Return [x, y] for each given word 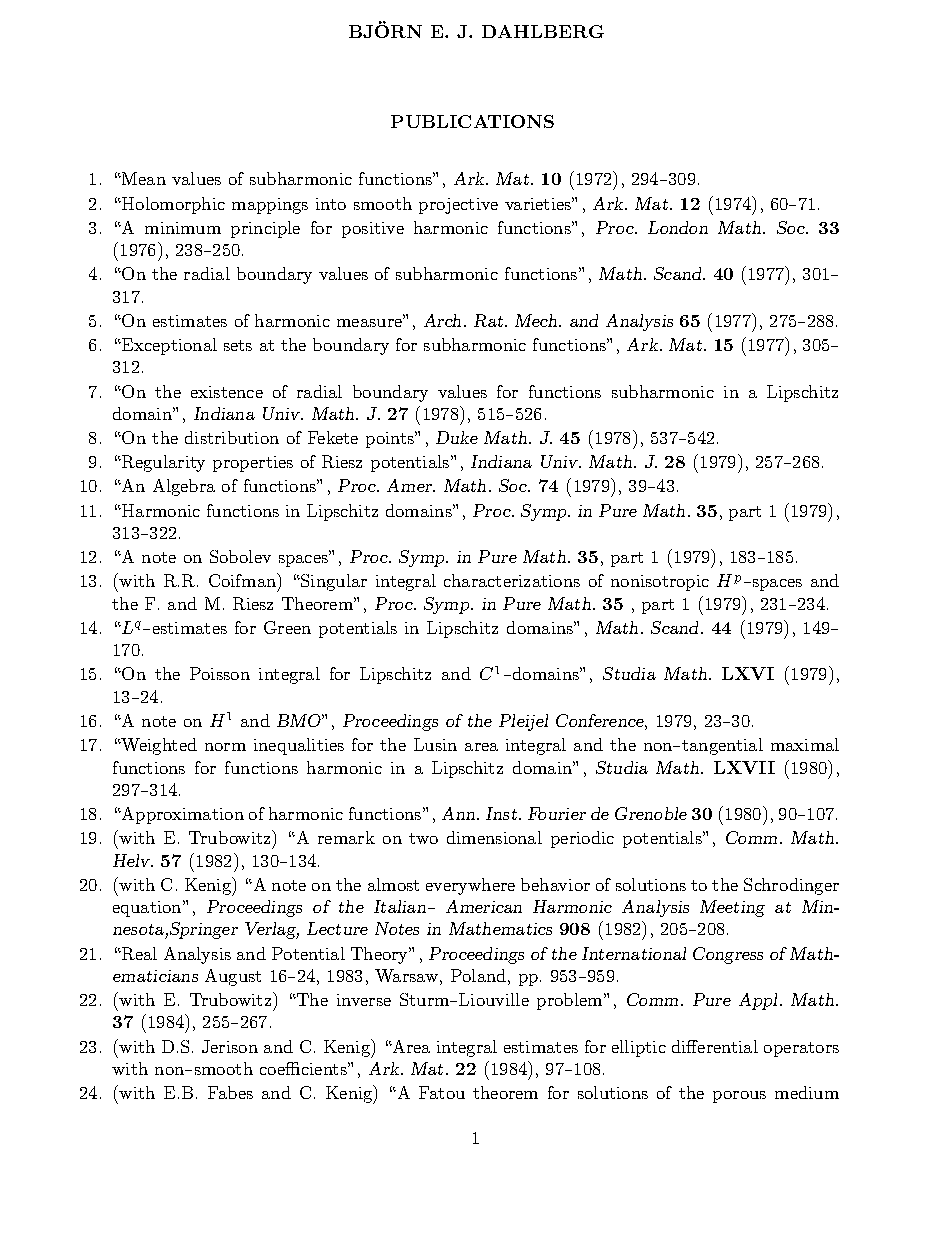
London [678, 227]
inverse [364, 1000]
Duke [457, 437]
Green [287, 627]
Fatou [442, 1092]
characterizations [512, 580]
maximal [805, 744]
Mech [537, 320]
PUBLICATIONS [472, 121]
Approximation [181, 815]
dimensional [494, 837]
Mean [143, 178]
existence [227, 392]
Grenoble [651, 813]
